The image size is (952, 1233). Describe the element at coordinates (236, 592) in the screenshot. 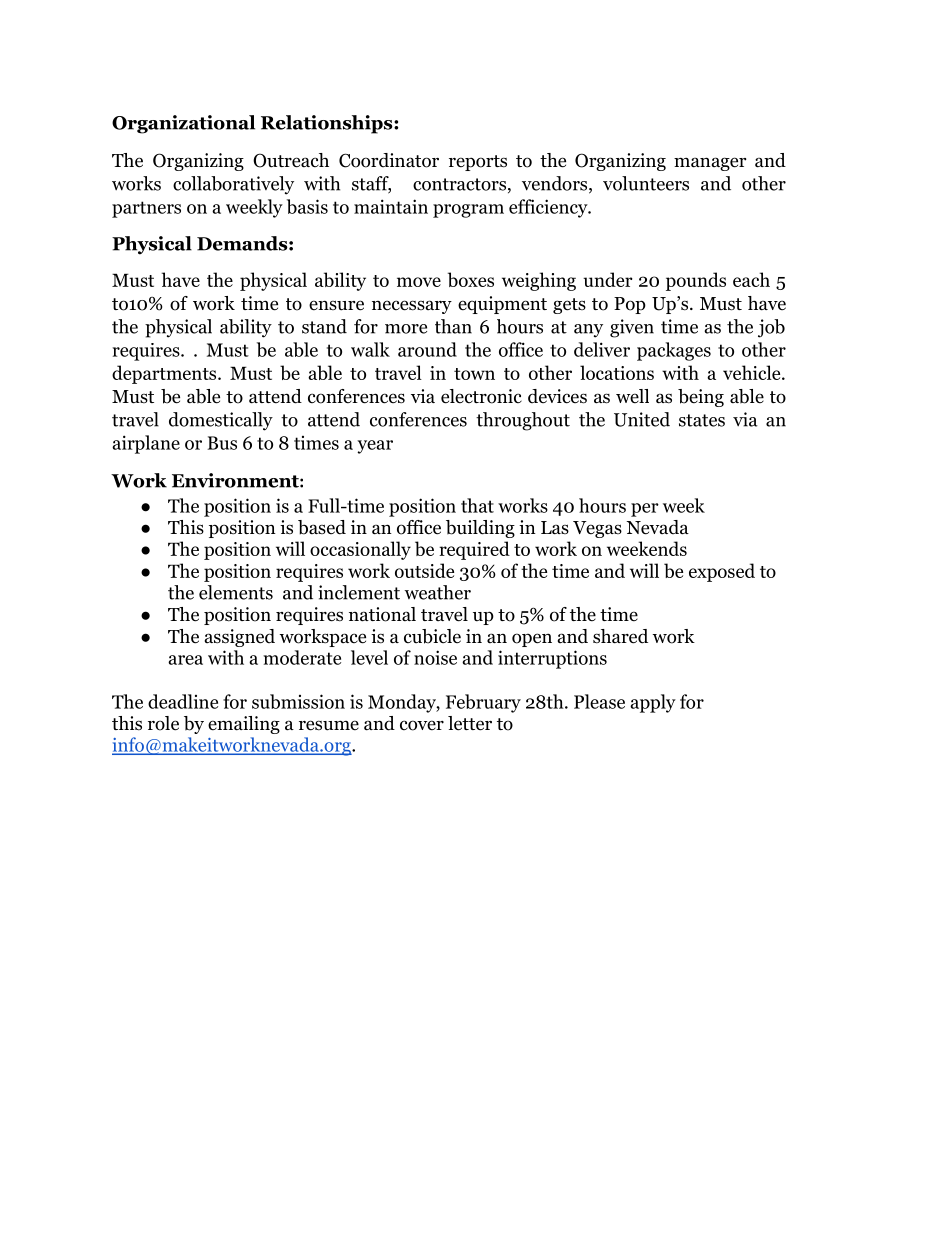

I see `elements` at that location.
